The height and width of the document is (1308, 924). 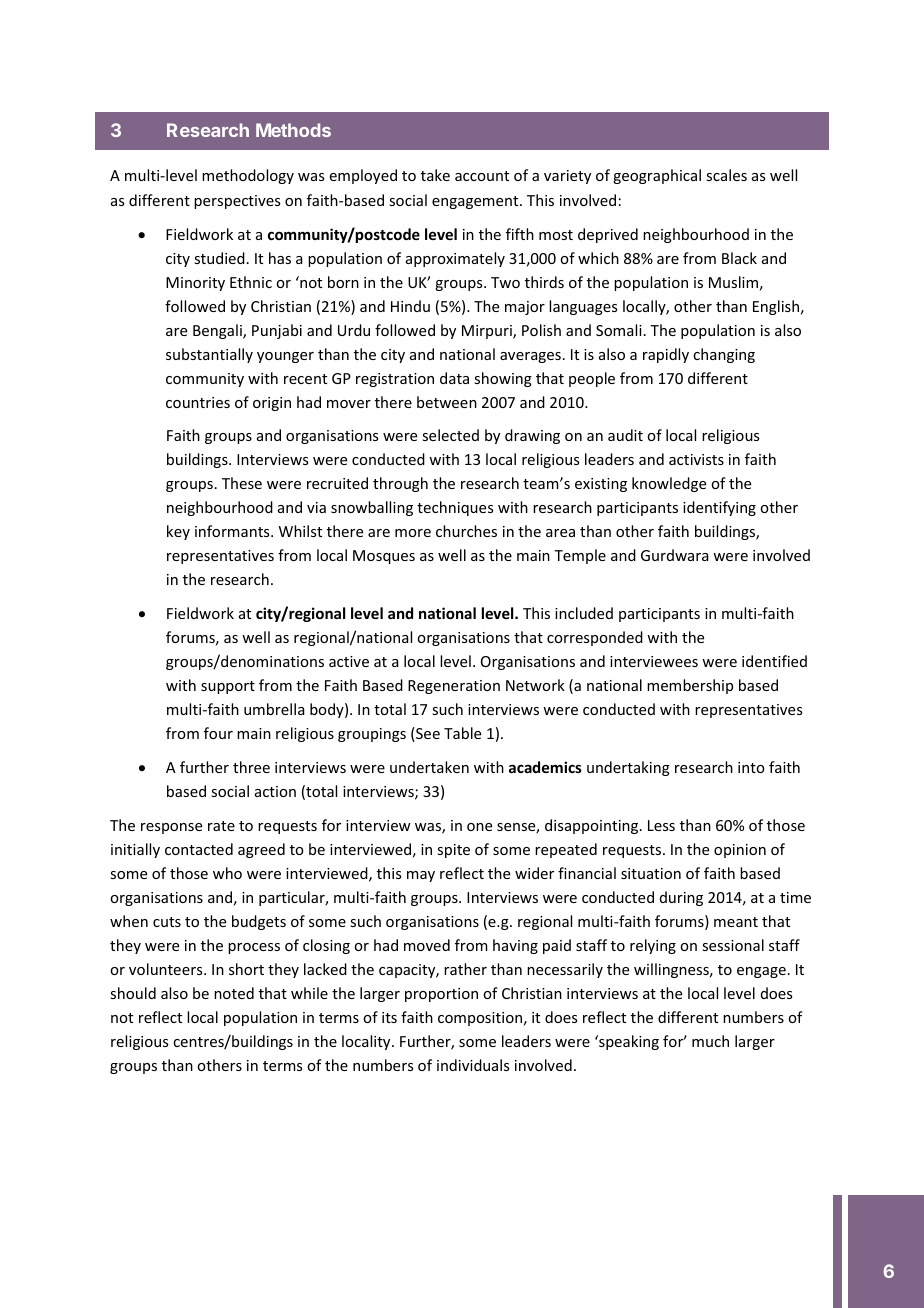 I want to click on scales, so click(x=726, y=175).
